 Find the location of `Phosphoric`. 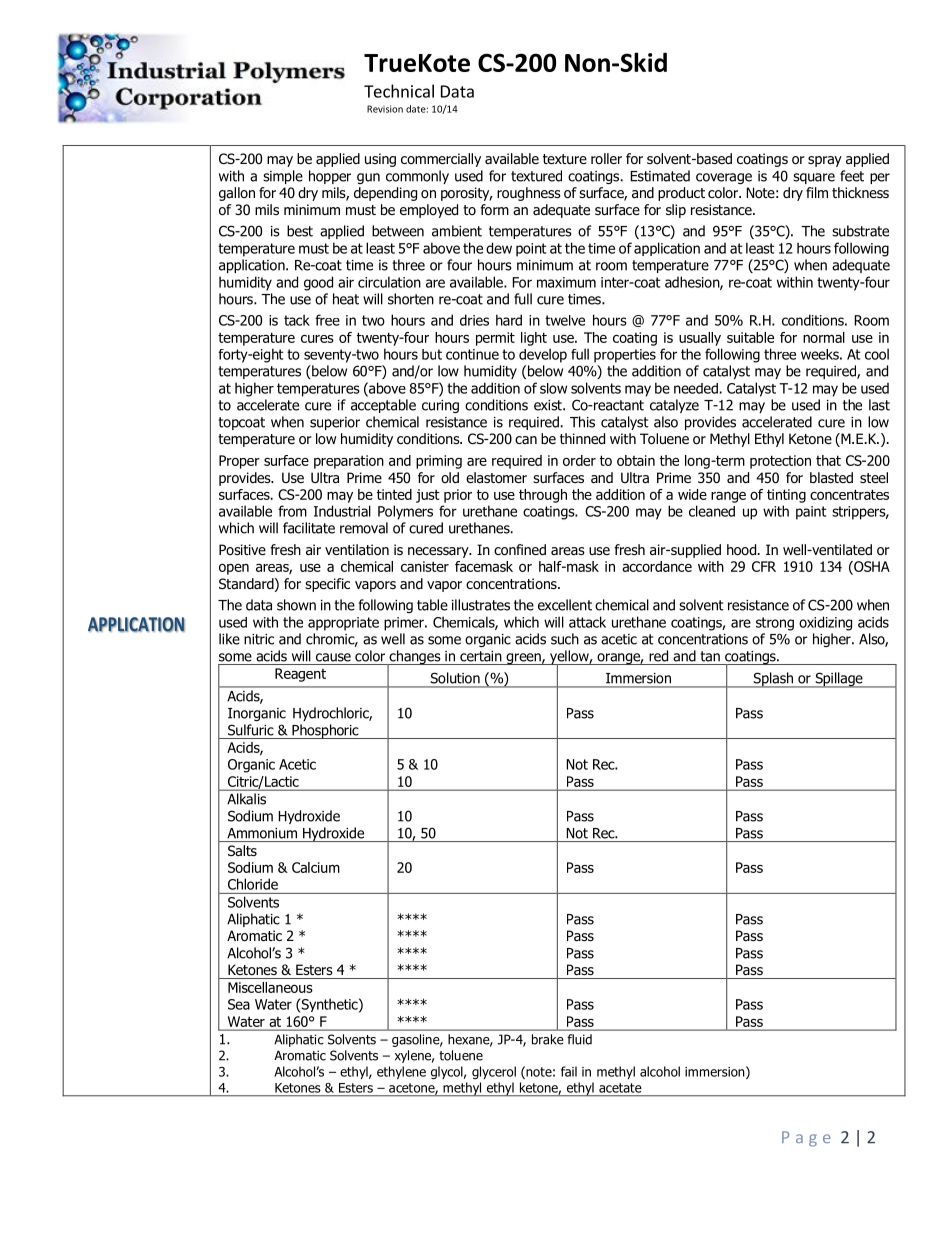

Phosphoric is located at coordinates (325, 731).
